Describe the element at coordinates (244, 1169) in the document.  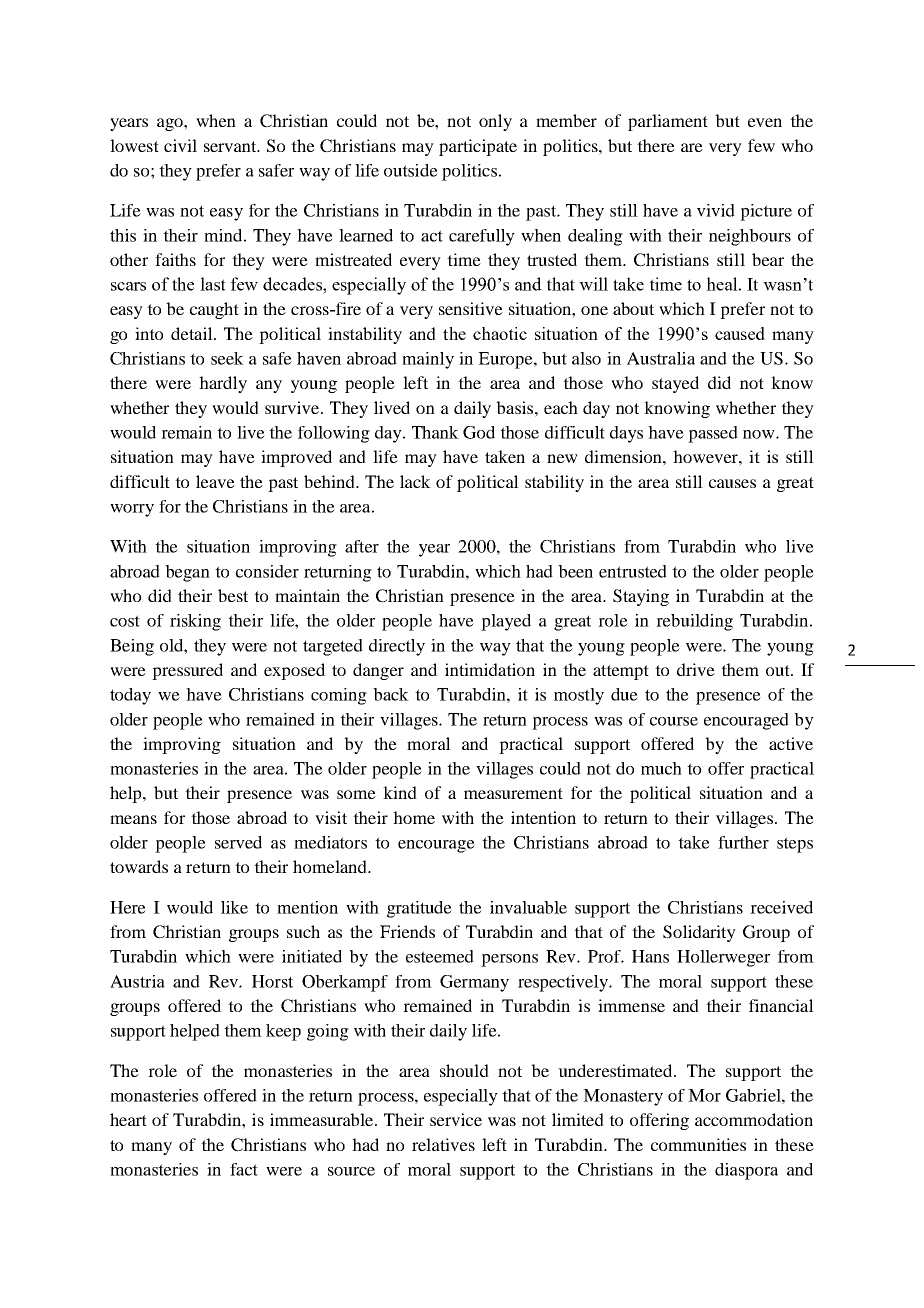
I see `fact` at that location.
